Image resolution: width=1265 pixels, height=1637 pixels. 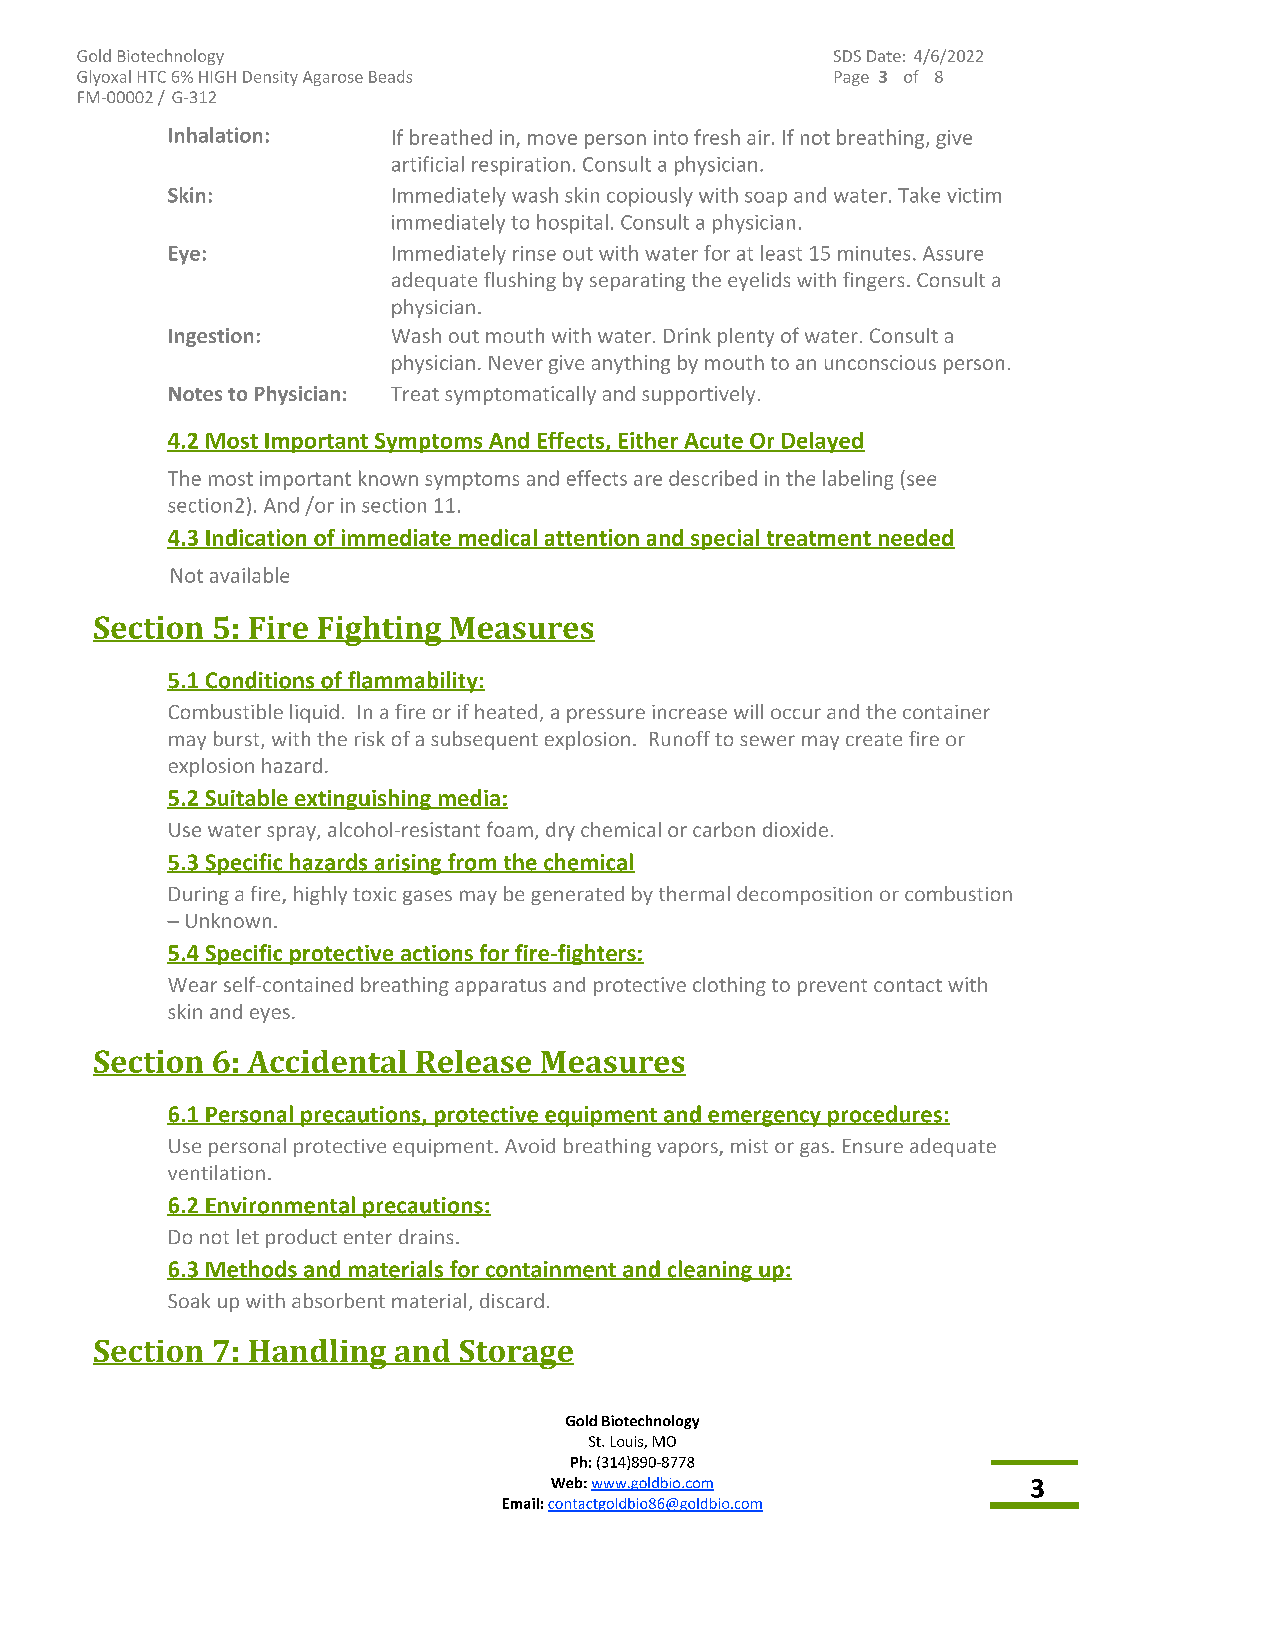 I want to click on attention, so click(x=591, y=538).
